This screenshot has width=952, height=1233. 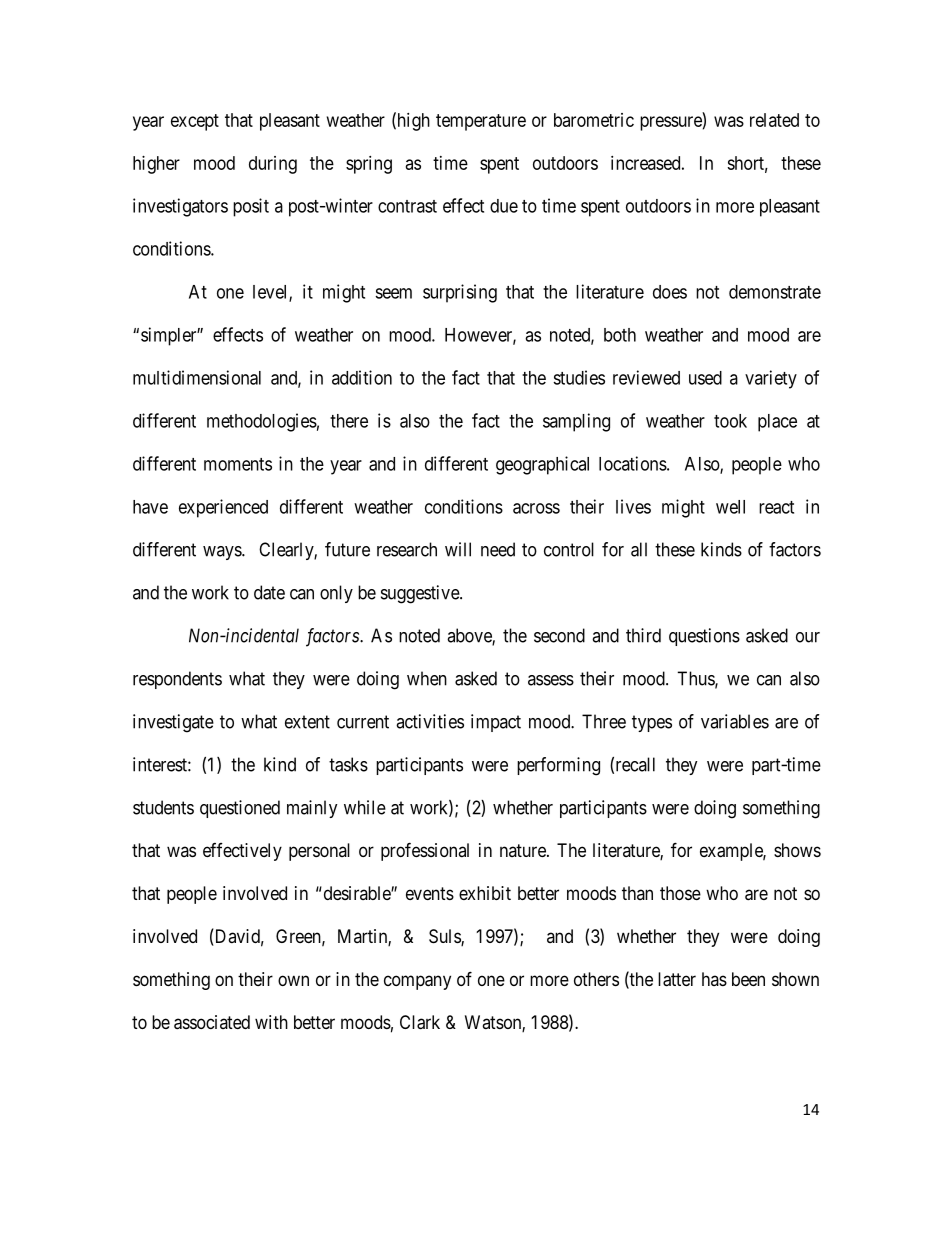 I want to click on impact, so click(x=496, y=723).
